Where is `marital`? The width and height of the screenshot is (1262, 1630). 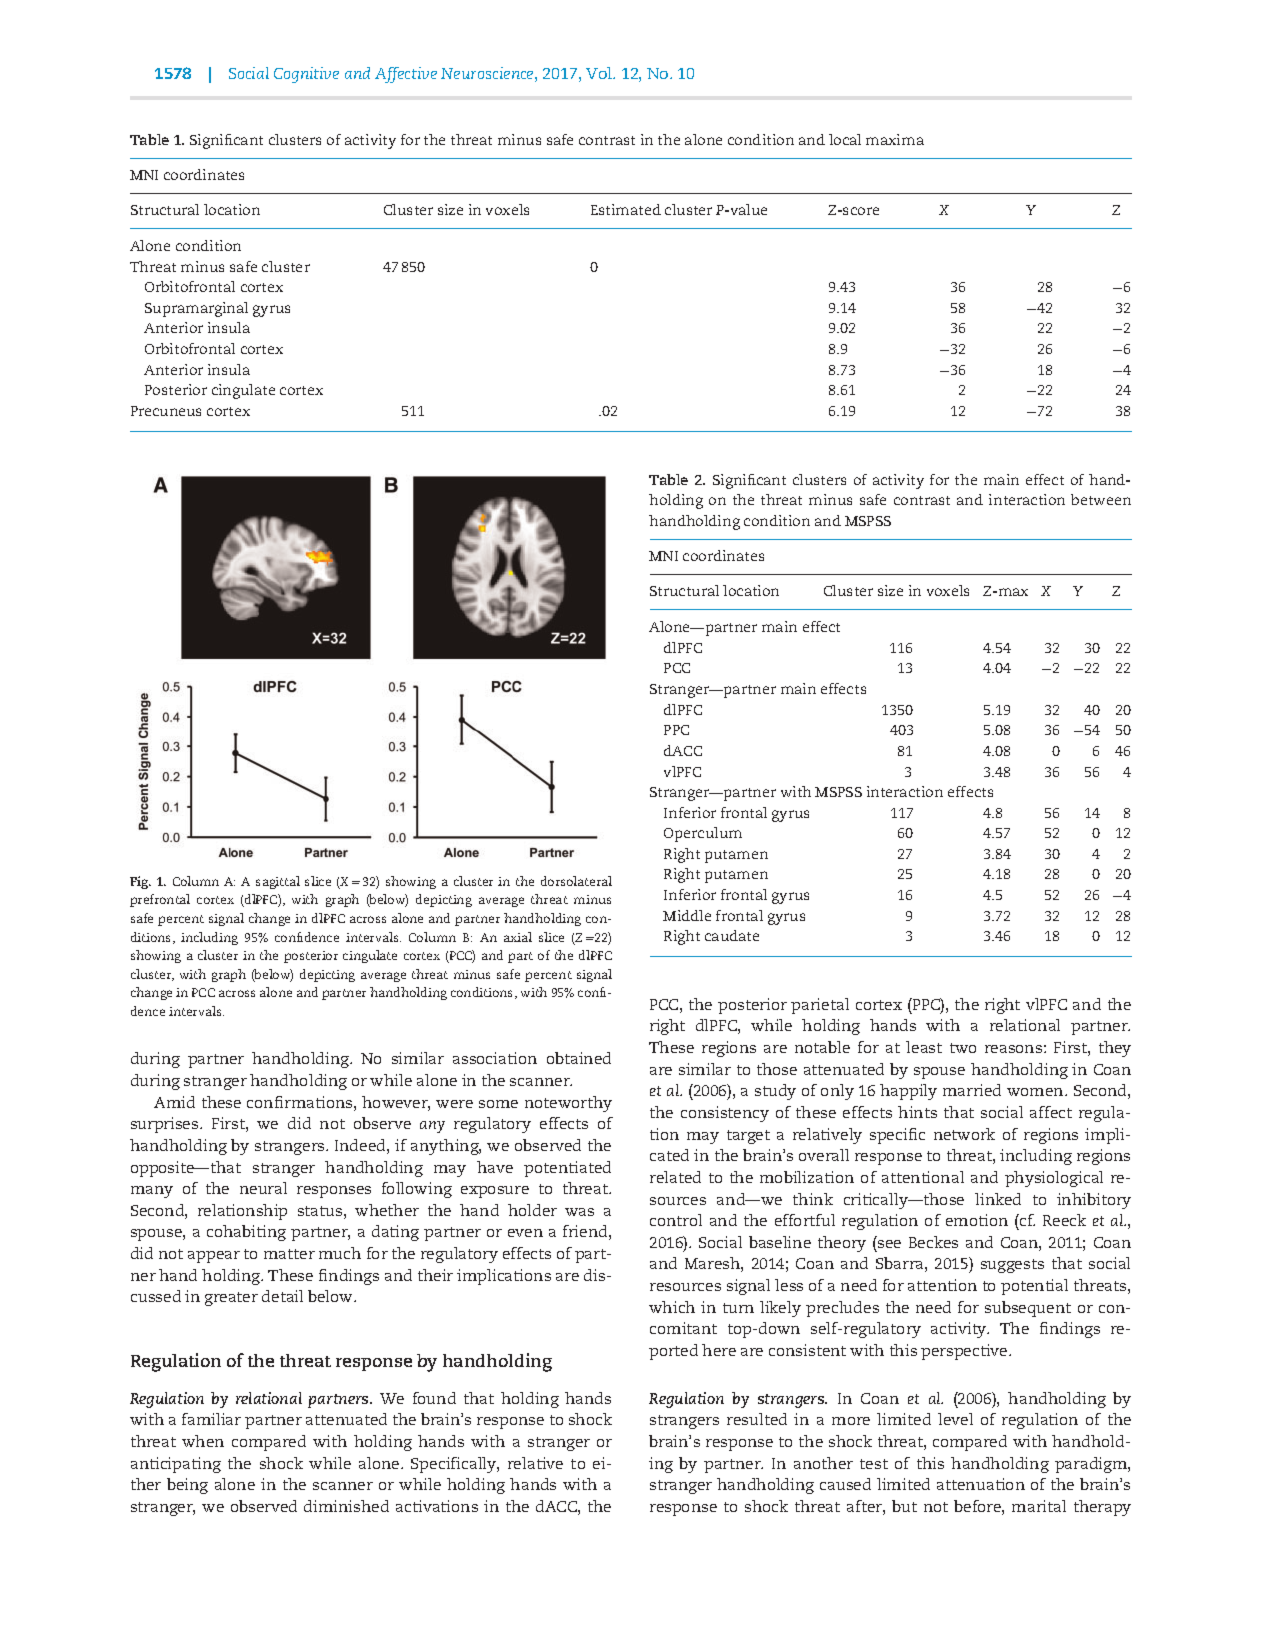 marital is located at coordinates (1039, 1506).
